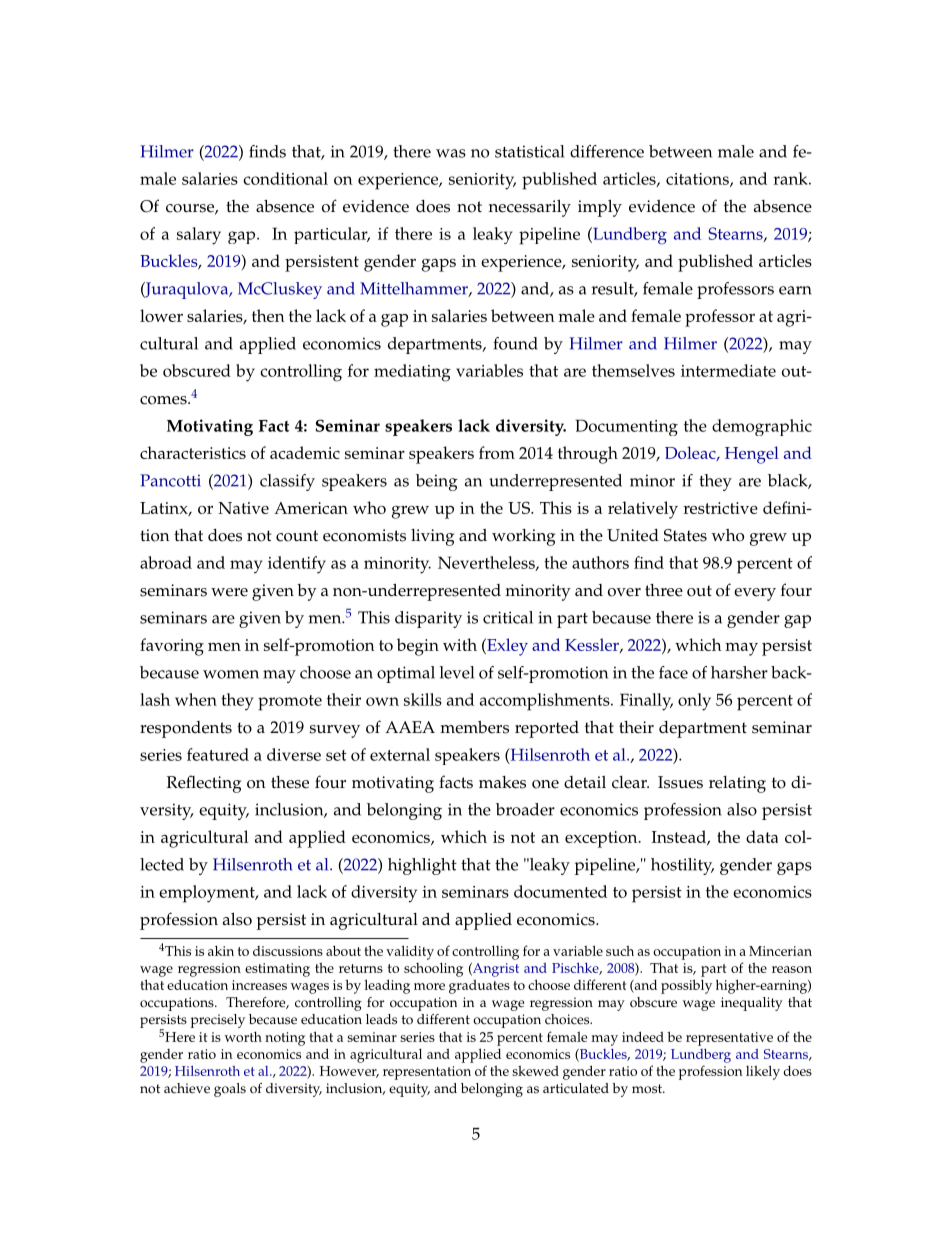 This screenshot has height=1233, width=952. Describe the element at coordinates (535, 1070) in the screenshot. I see `skewed` at that location.
